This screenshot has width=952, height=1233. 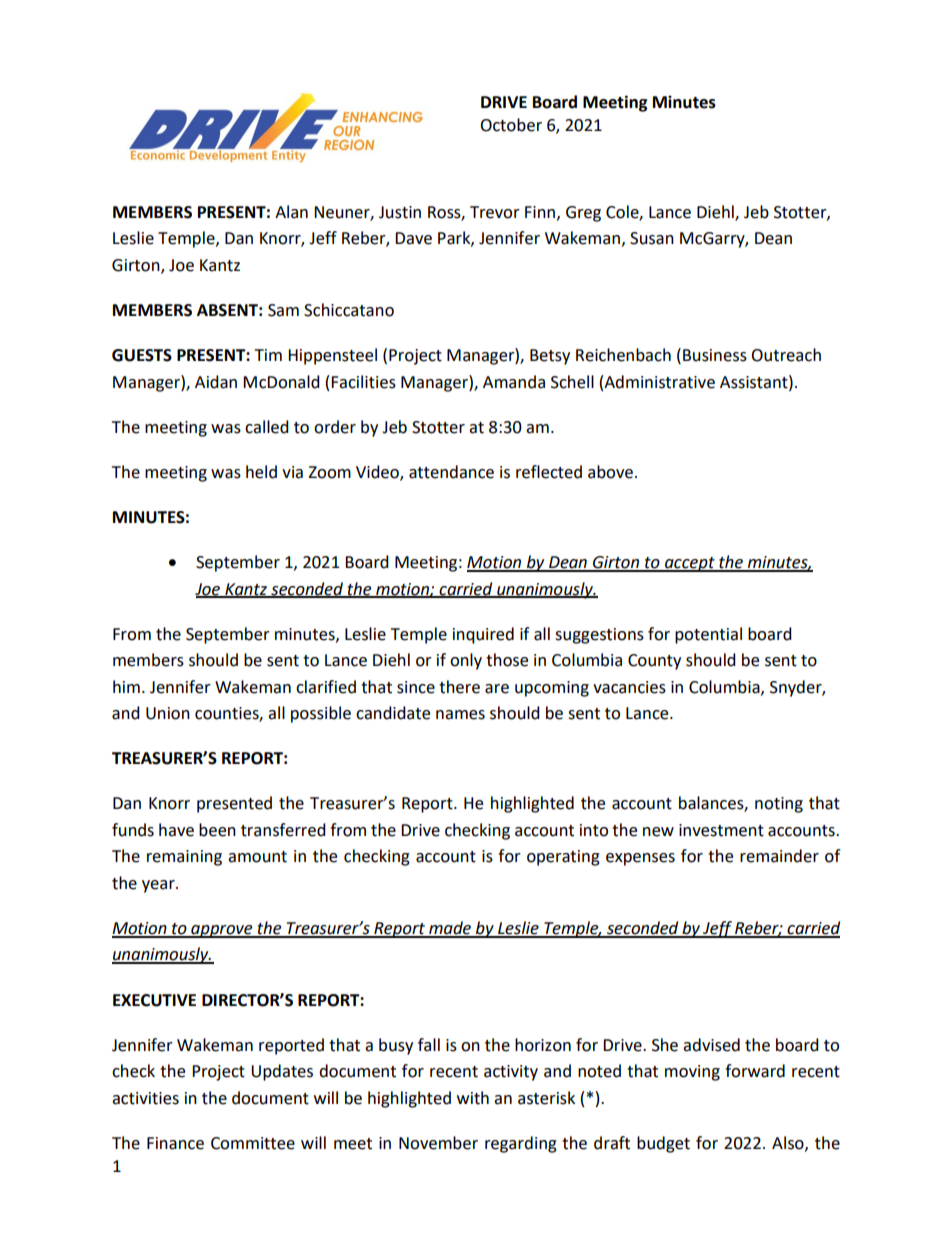 I want to click on accept, so click(x=690, y=564).
